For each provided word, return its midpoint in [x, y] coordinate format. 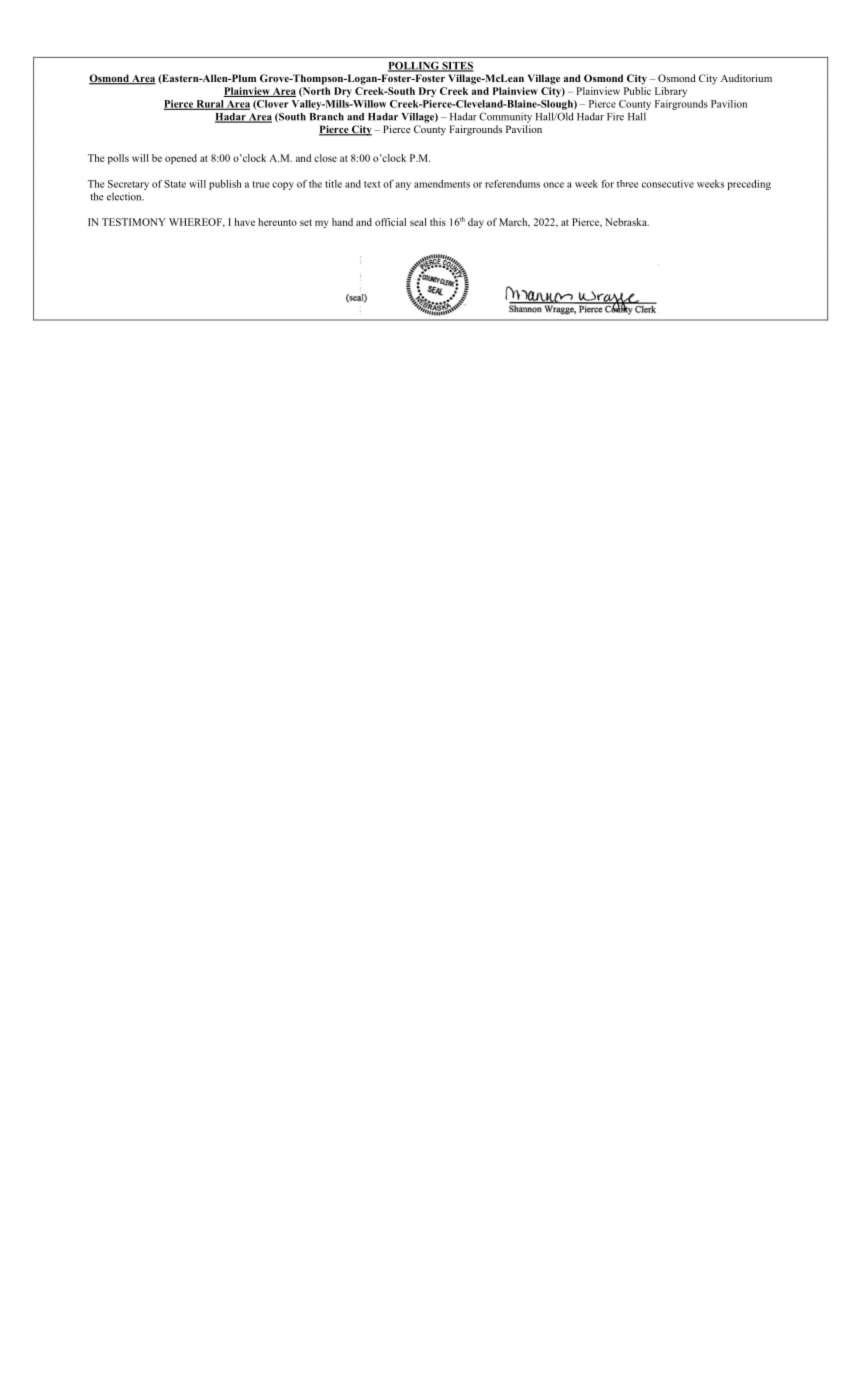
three [627, 184]
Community [505, 117]
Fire [615, 116]
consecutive [668, 184]
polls [118, 159]
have [245, 222]
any [403, 186]
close [325, 158]
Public [637, 89]
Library [671, 92]
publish [225, 185]
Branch [327, 117]
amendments [442, 184]
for [607, 184]
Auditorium [746, 78]
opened [181, 159]
